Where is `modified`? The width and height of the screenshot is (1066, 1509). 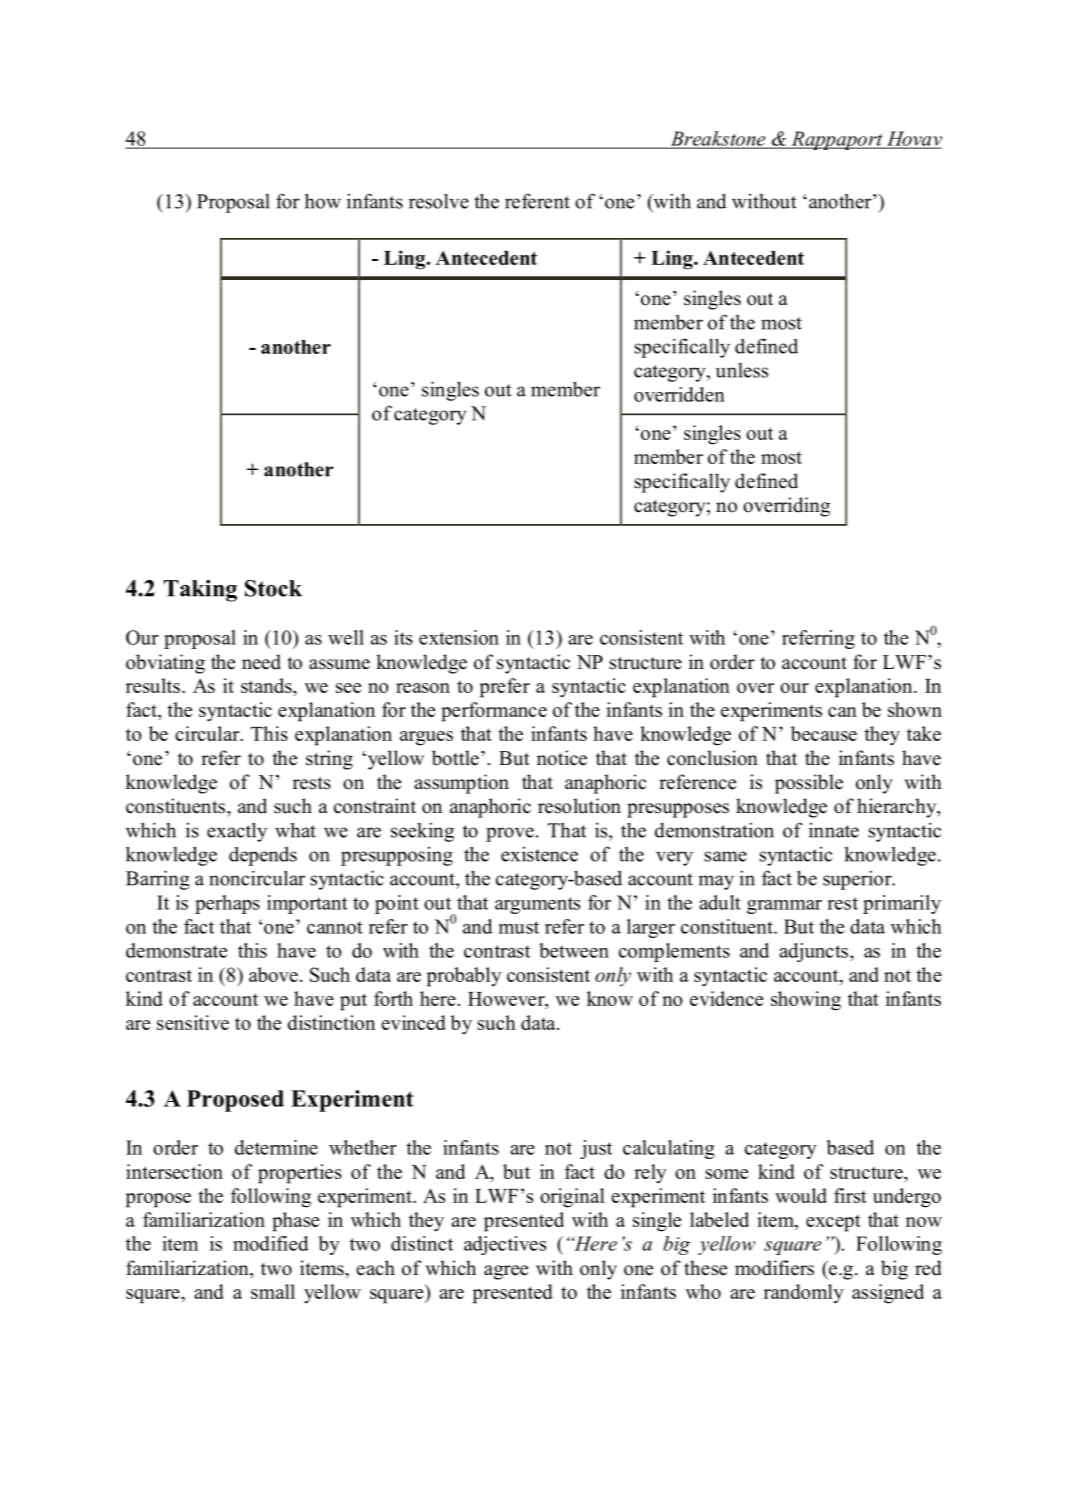 modified is located at coordinates (271, 1243).
